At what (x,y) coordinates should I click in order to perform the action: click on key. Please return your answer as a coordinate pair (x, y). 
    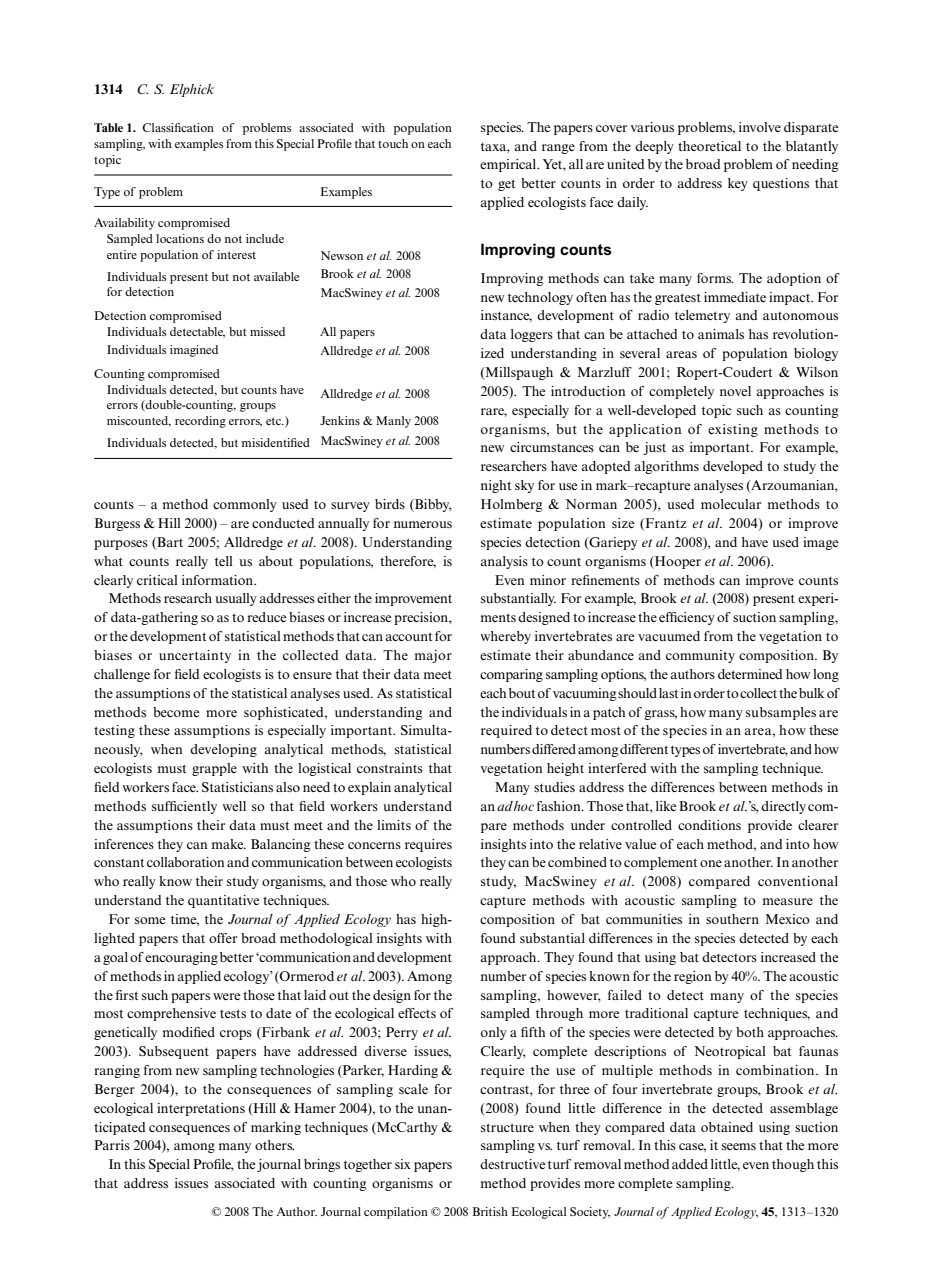
    Looking at the image, I should click on (738, 184).
